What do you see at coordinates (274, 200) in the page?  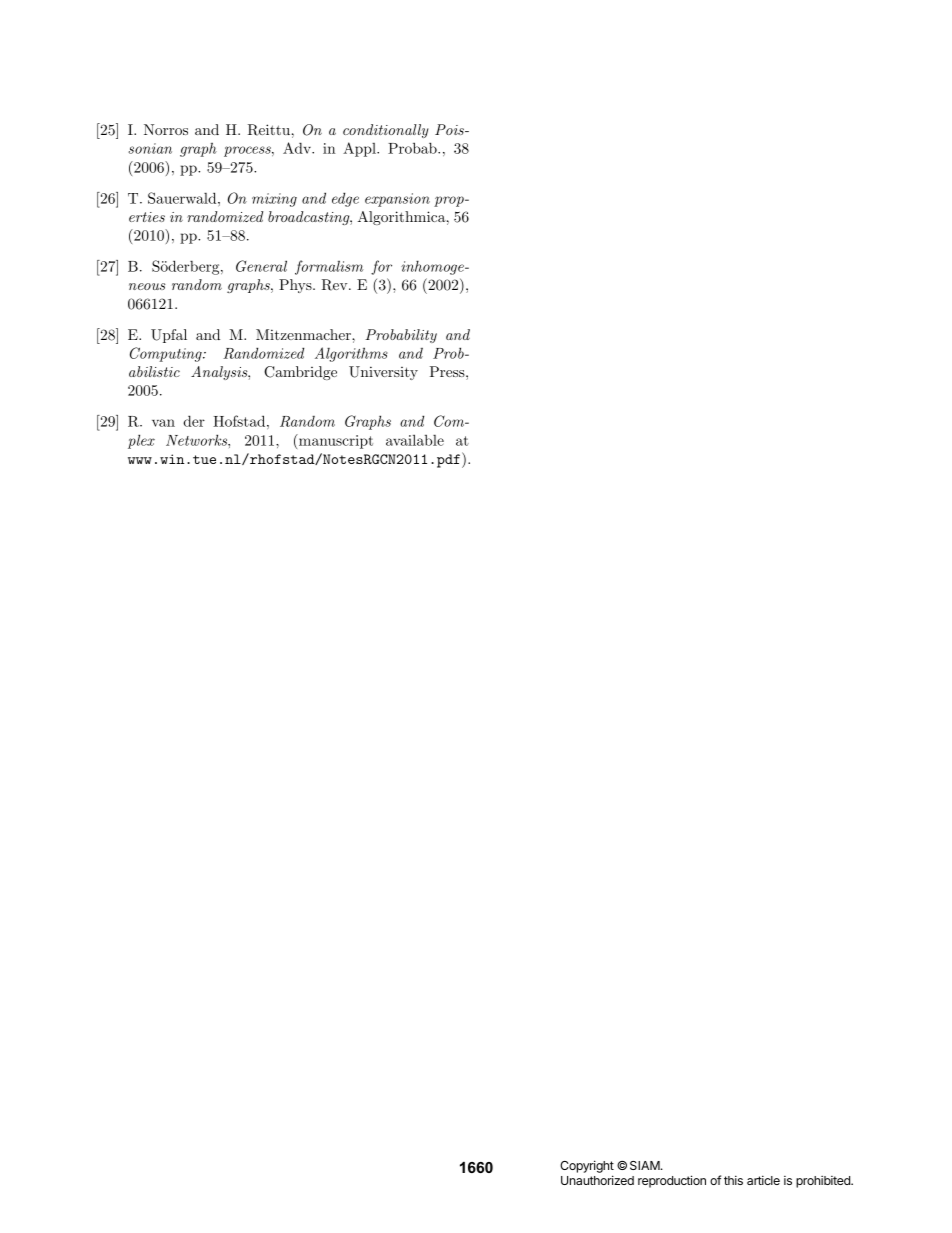 I see `mixing` at bounding box center [274, 200].
